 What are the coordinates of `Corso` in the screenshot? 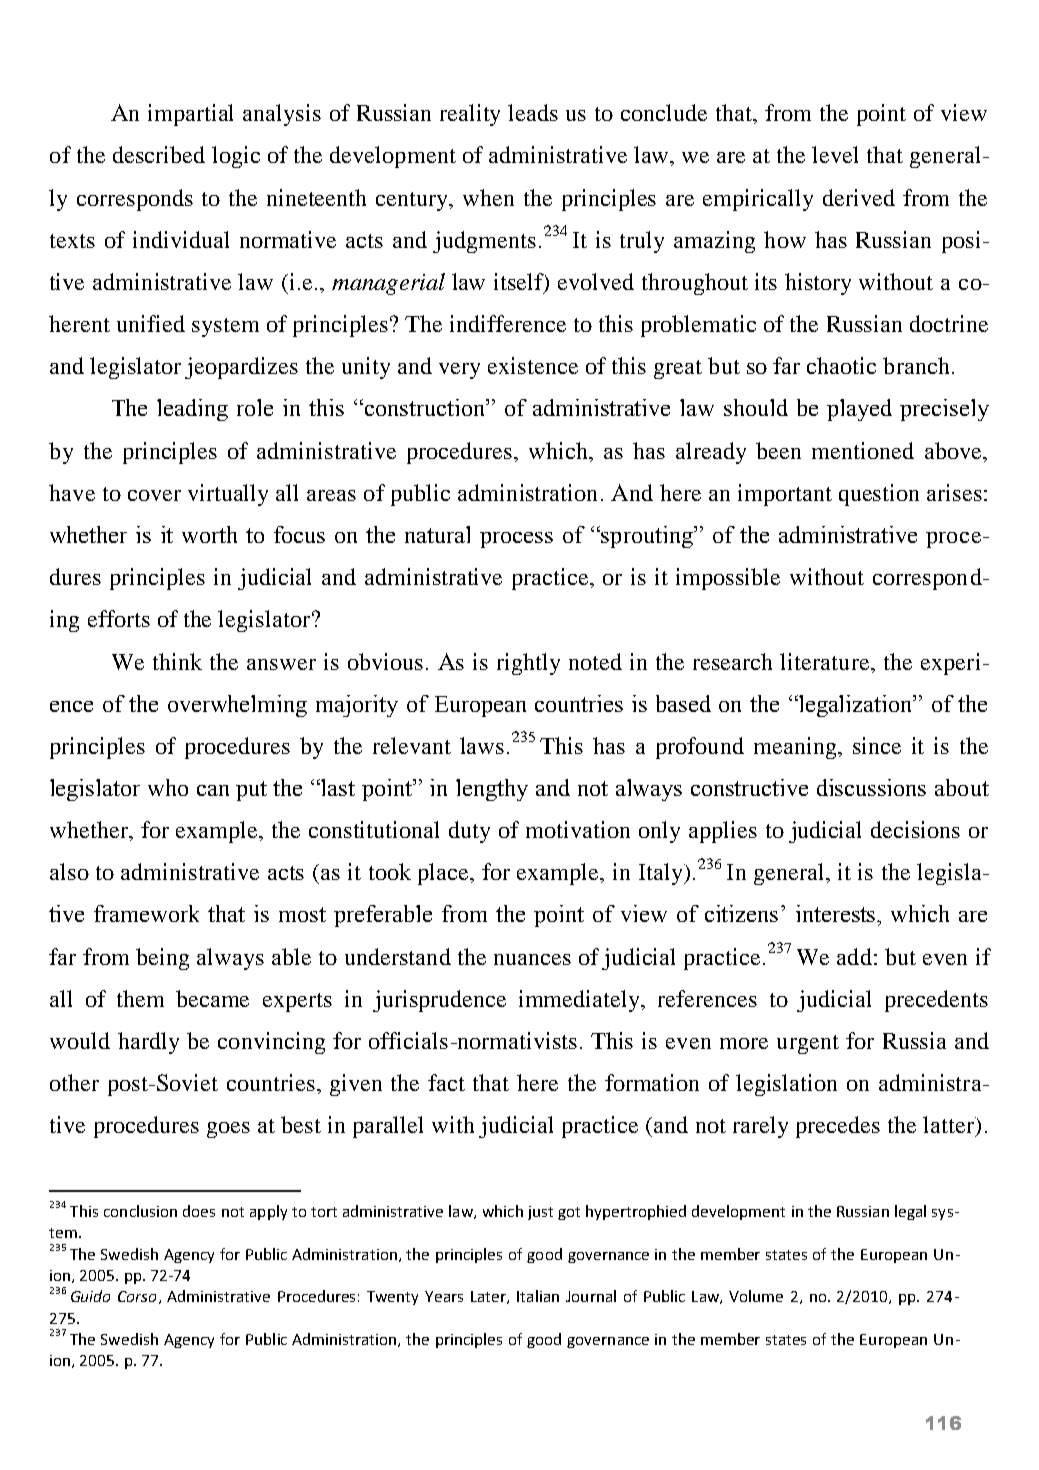 It's located at (137, 1296).
